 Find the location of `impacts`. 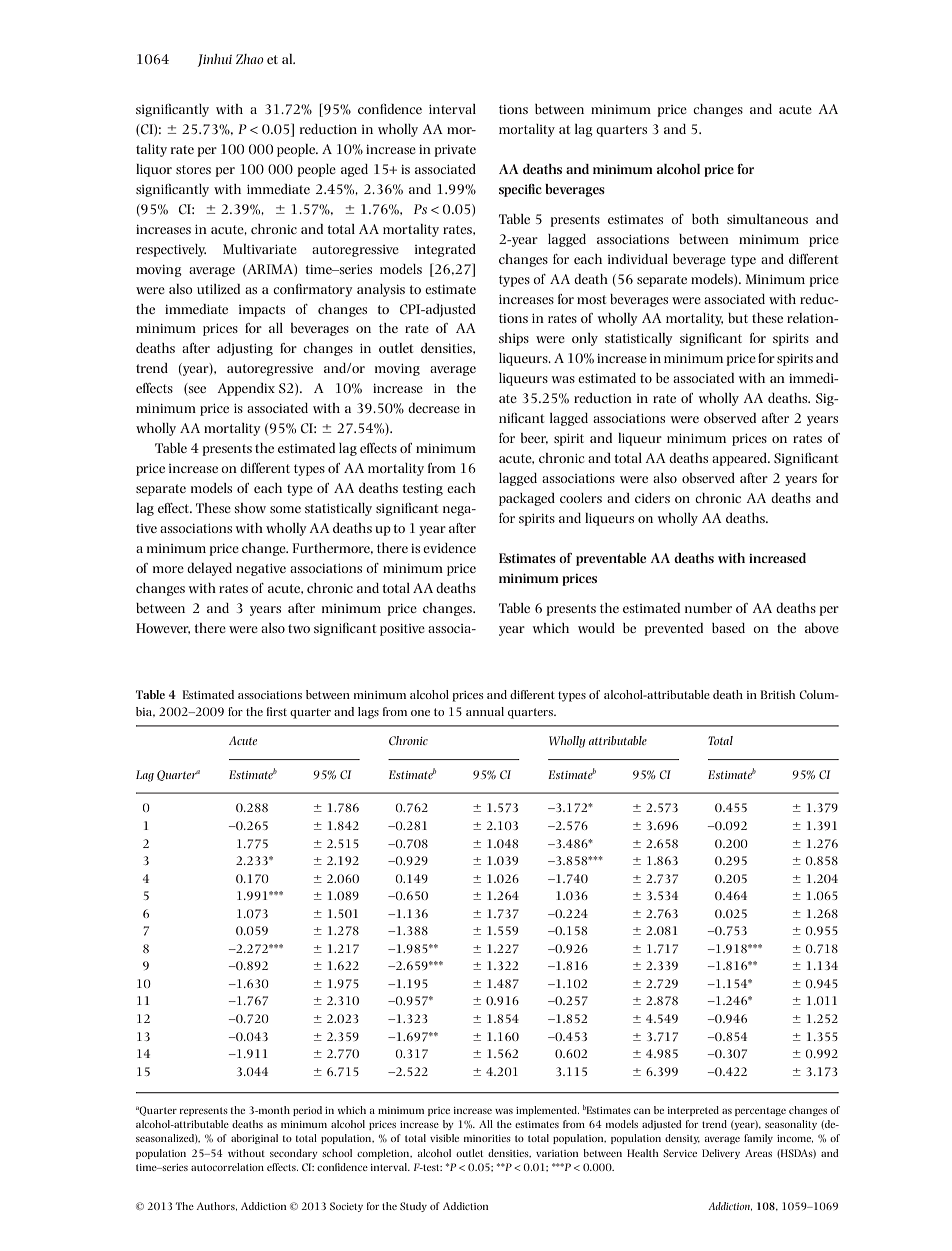

impacts is located at coordinates (262, 311).
